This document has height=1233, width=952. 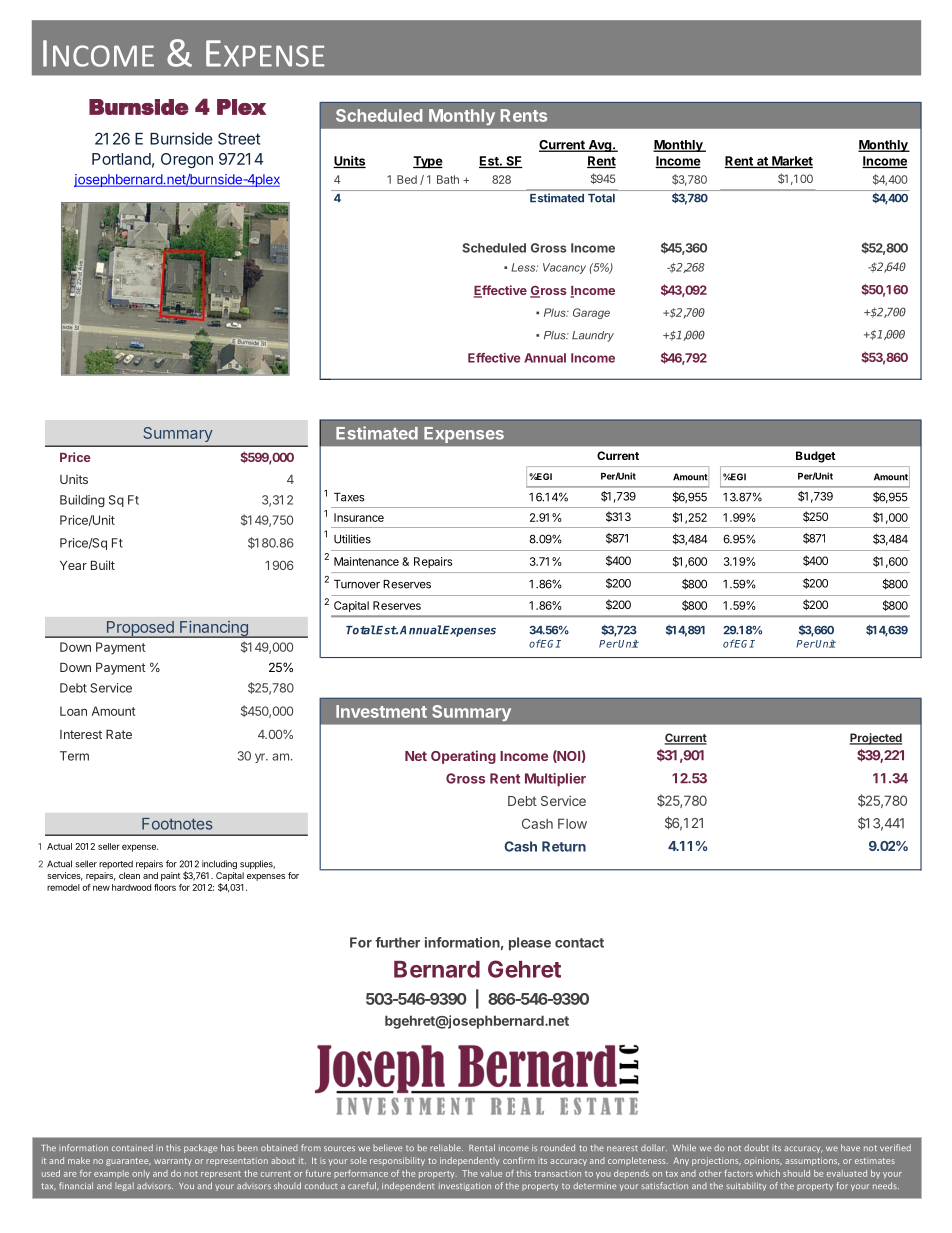 I want to click on reliable, so click(x=446, y=1147).
